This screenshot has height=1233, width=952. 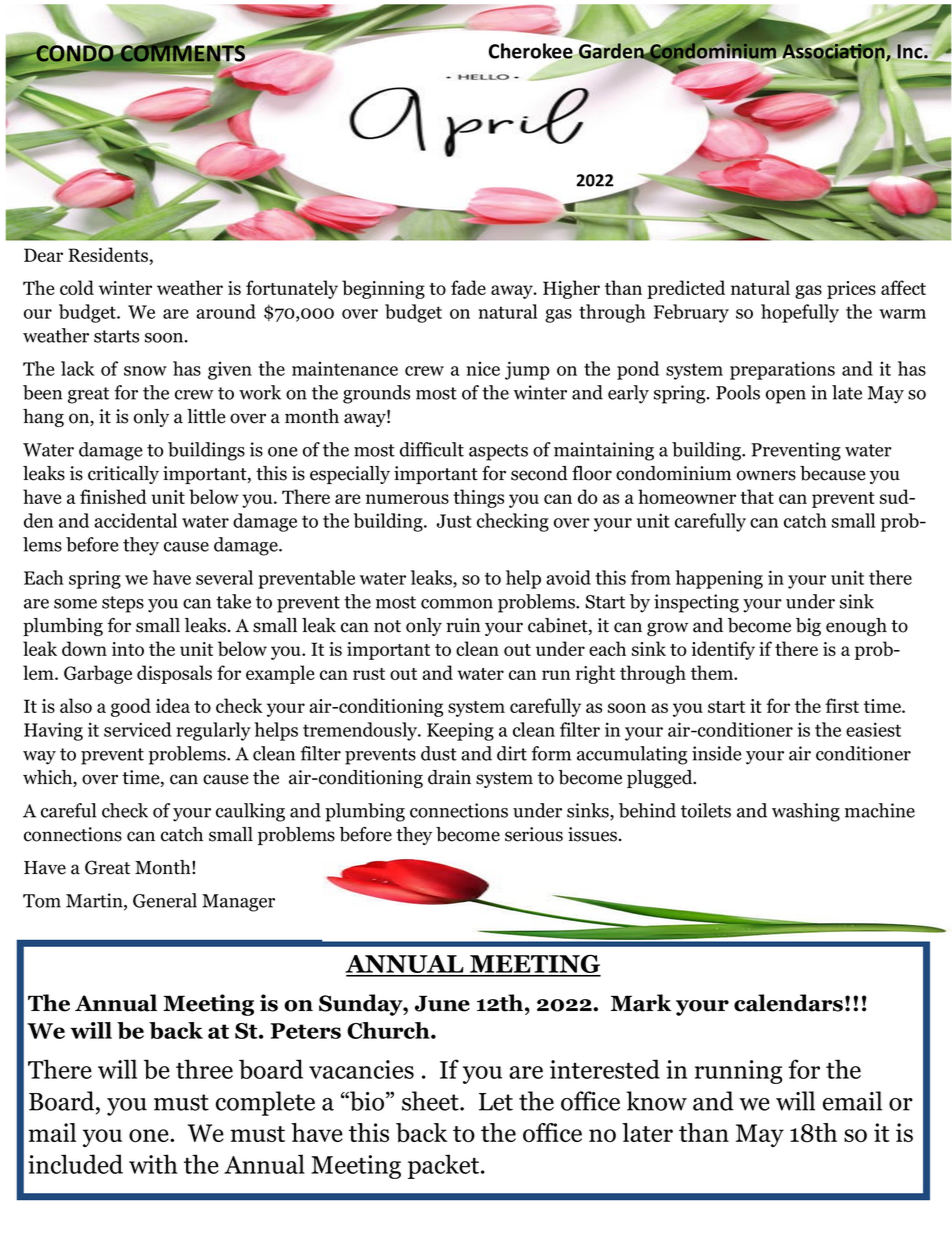 I want to click on washing, so click(x=806, y=812).
